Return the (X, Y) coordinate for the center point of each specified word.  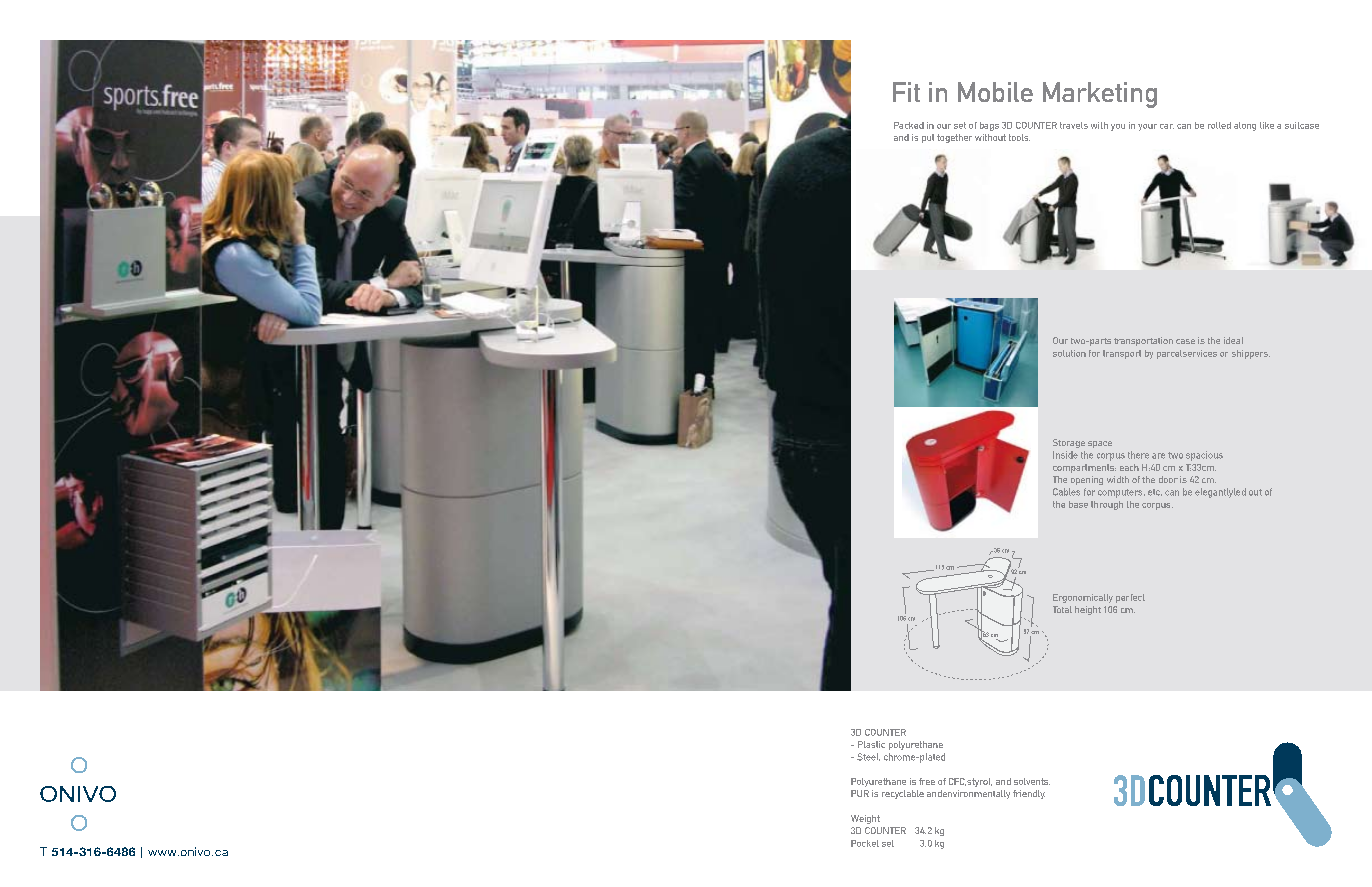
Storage (1069, 443)
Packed (909, 125)
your (1147, 127)
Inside (1065, 455)
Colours (126, 173)
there (1138, 455)
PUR (860, 793)
